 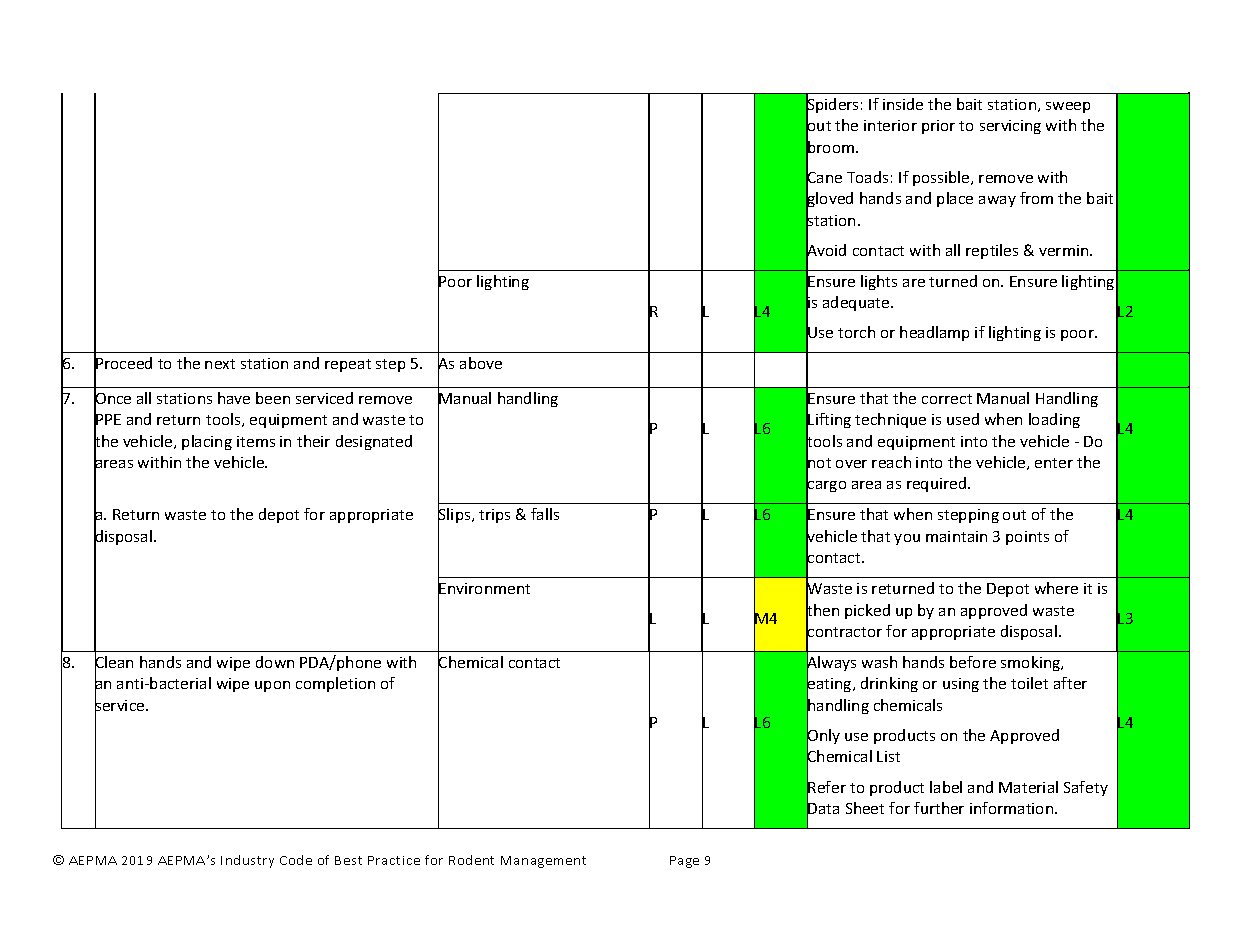 I want to click on Industry, so click(x=247, y=861).
